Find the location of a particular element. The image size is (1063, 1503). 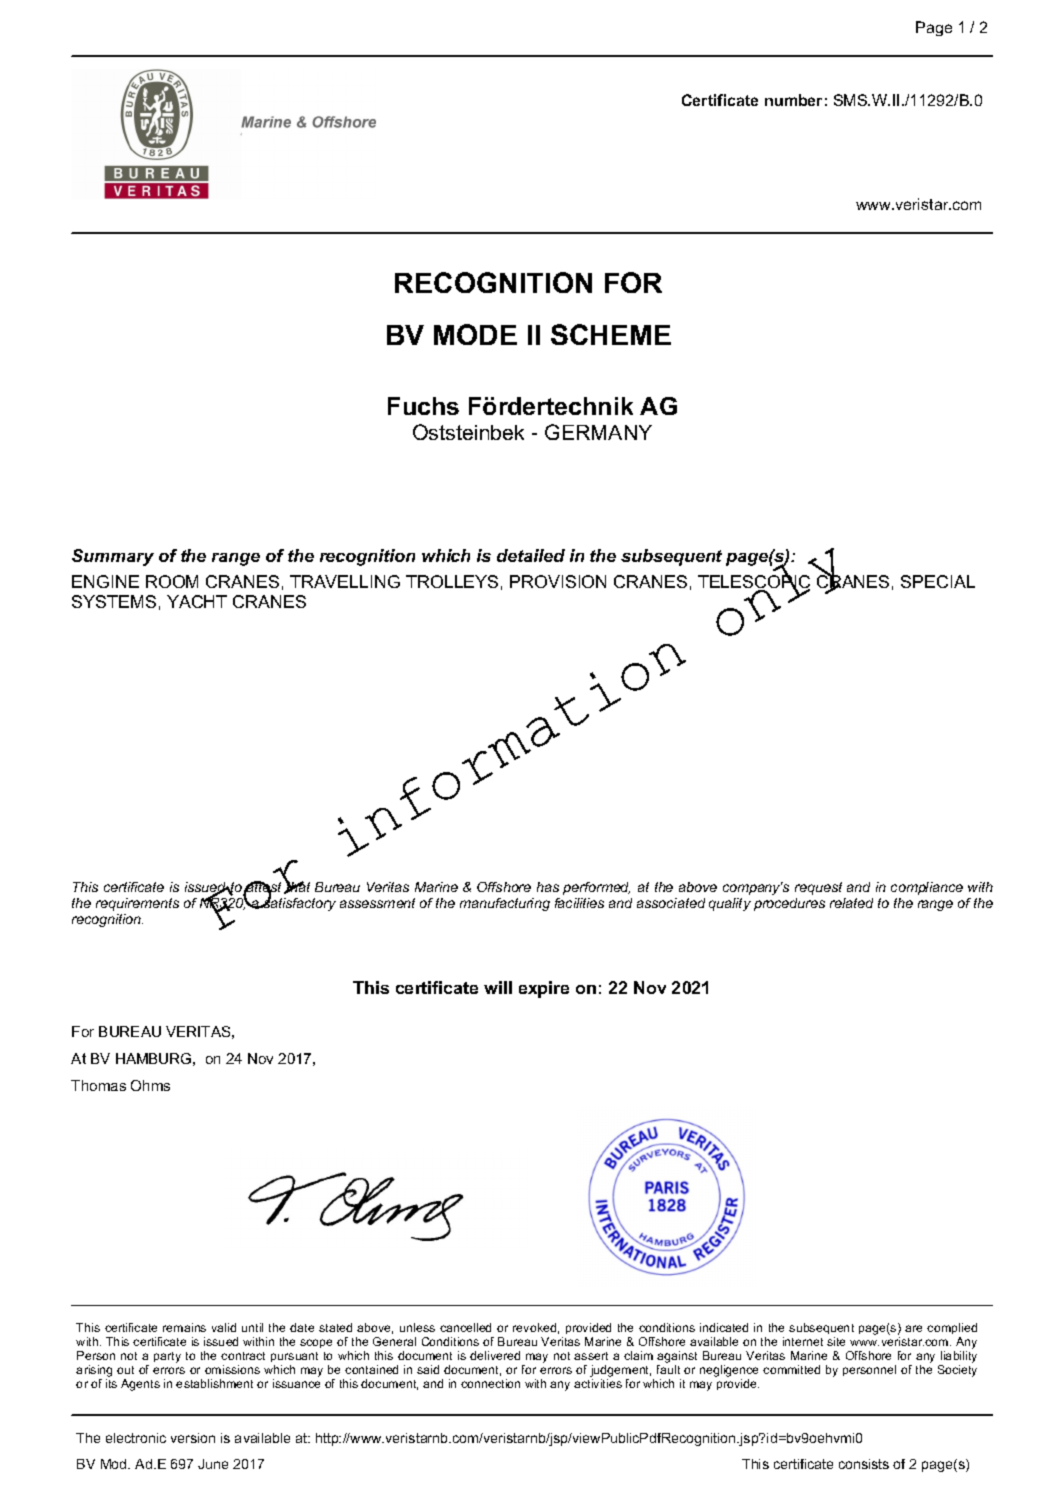

MODE is located at coordinates (475, 334).
